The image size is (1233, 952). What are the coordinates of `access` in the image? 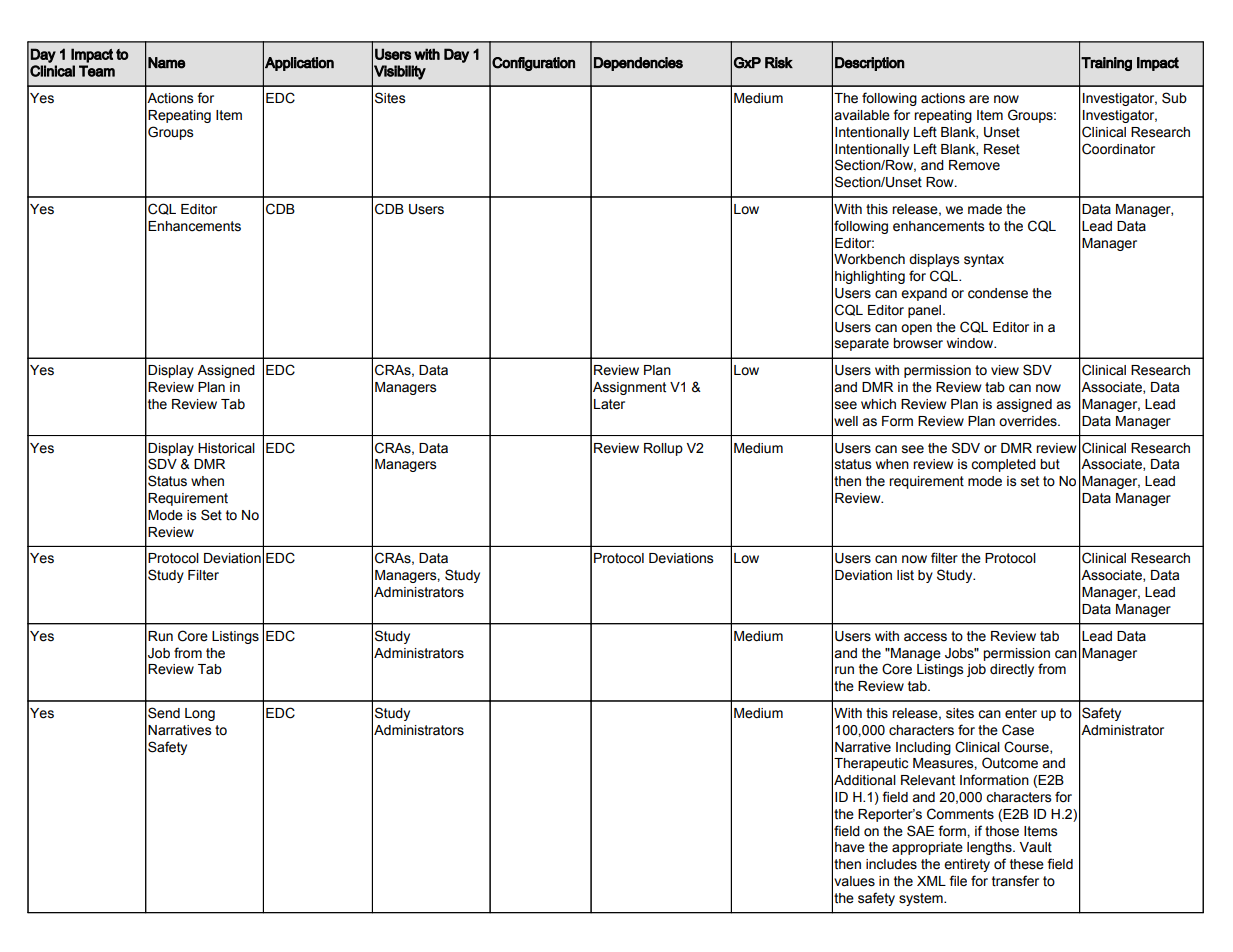 It's located at (925, 637).
